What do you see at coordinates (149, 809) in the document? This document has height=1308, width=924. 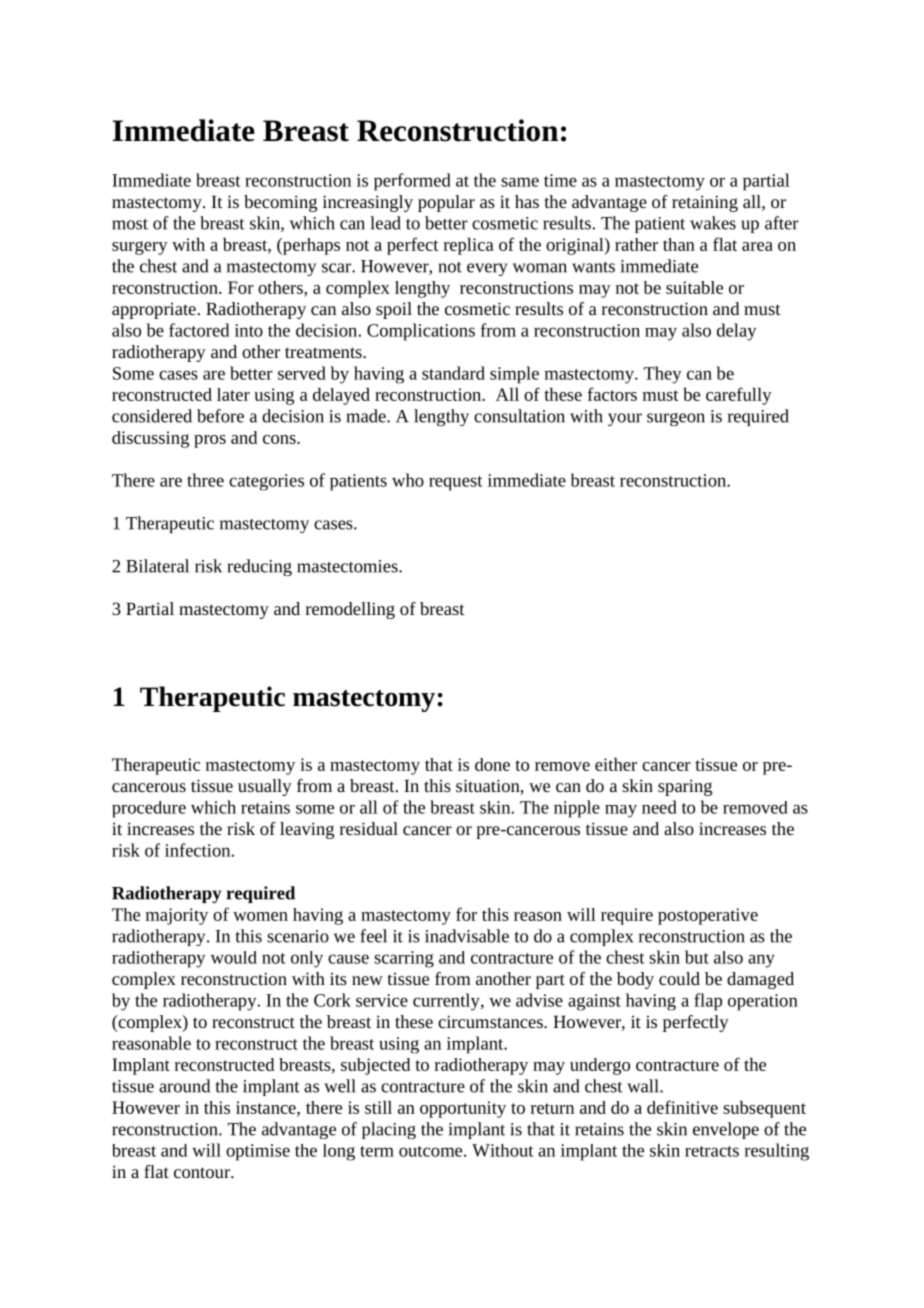 I see `procedure` at bounding box center [149, 809].
